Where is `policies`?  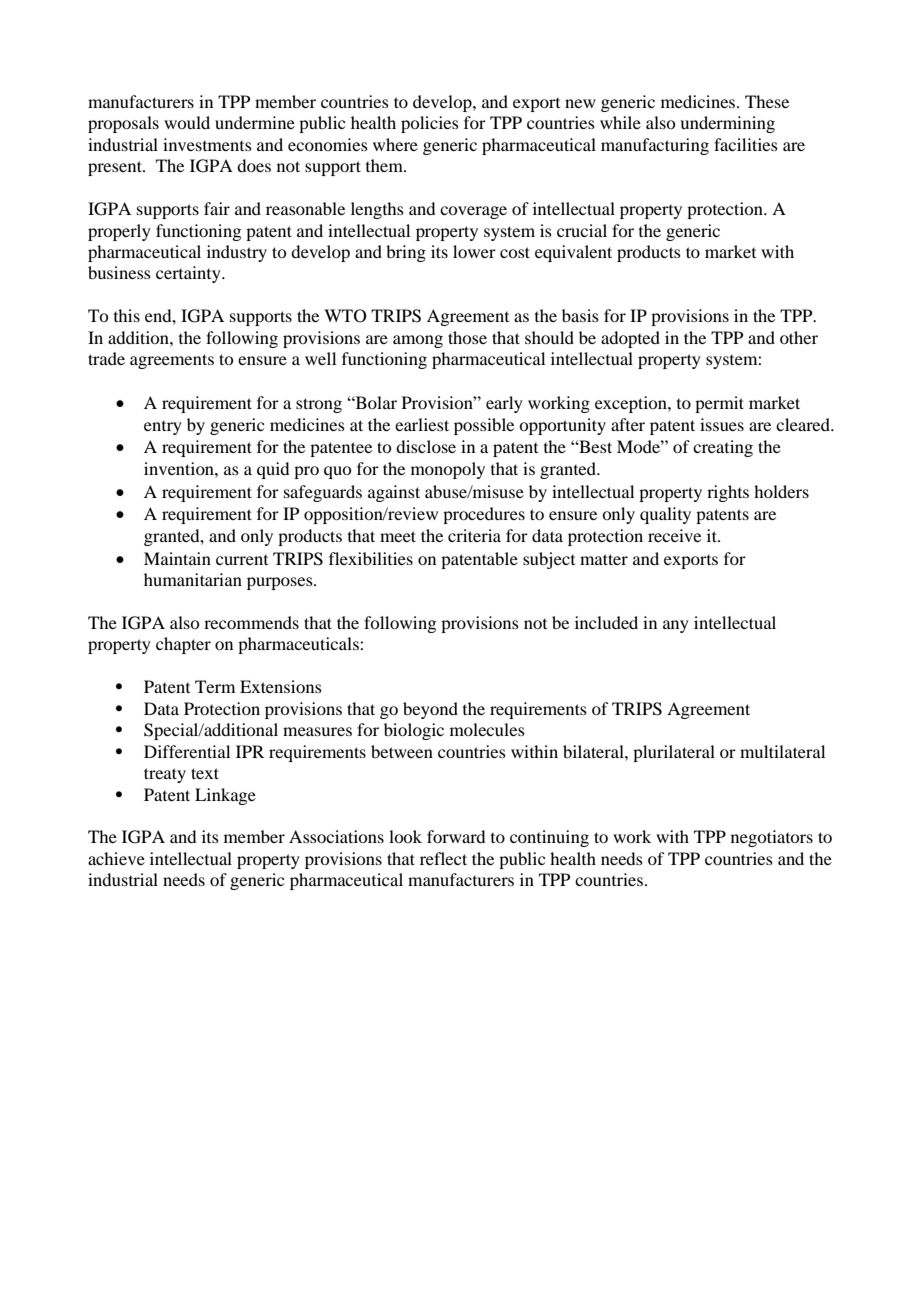
policies is located at coordinates (430, 124).
